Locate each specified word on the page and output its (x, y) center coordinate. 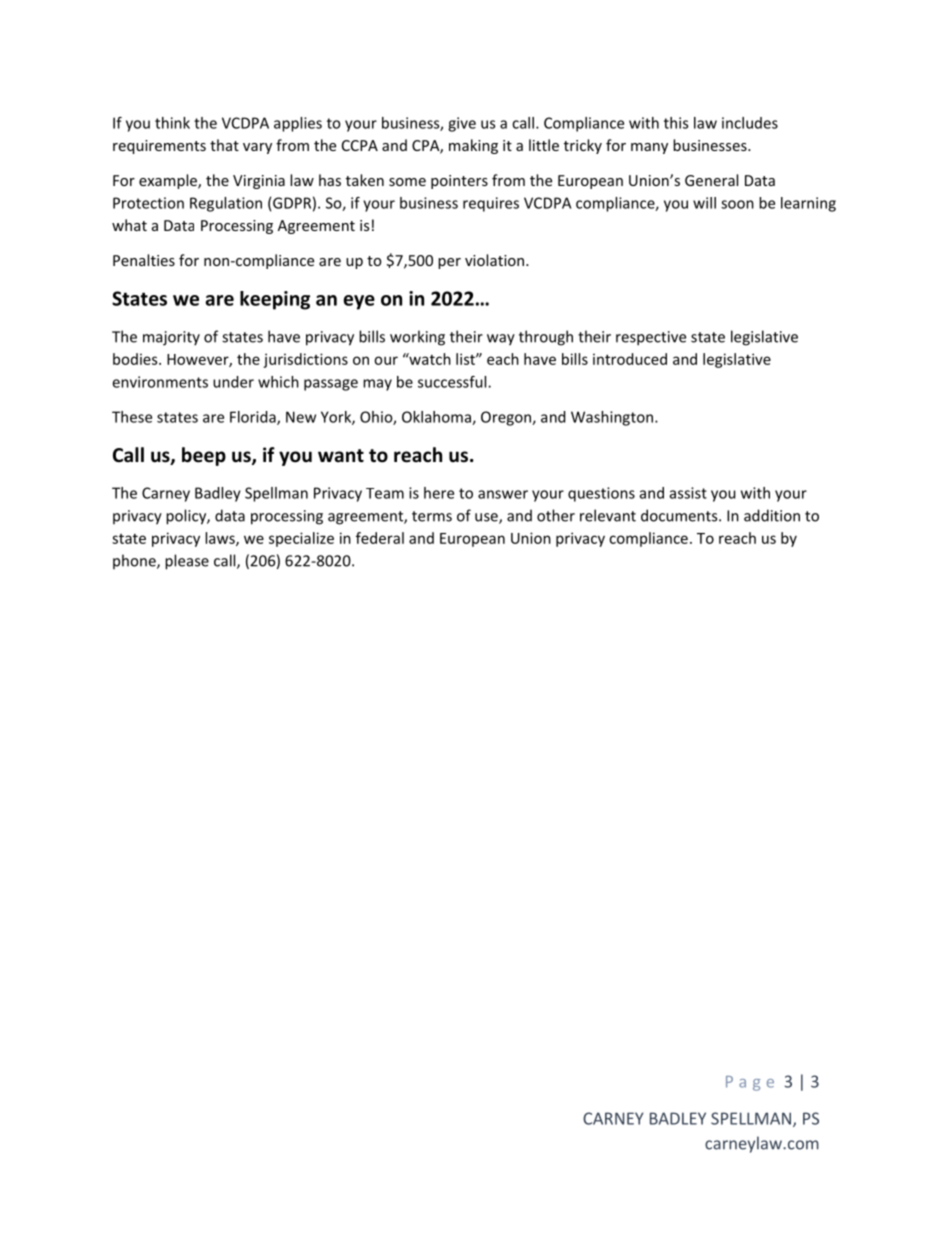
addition (772, 515)
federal (380, 538)
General (711, 180)
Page (750, 1083)
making (473, 146)
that (224, 145)
